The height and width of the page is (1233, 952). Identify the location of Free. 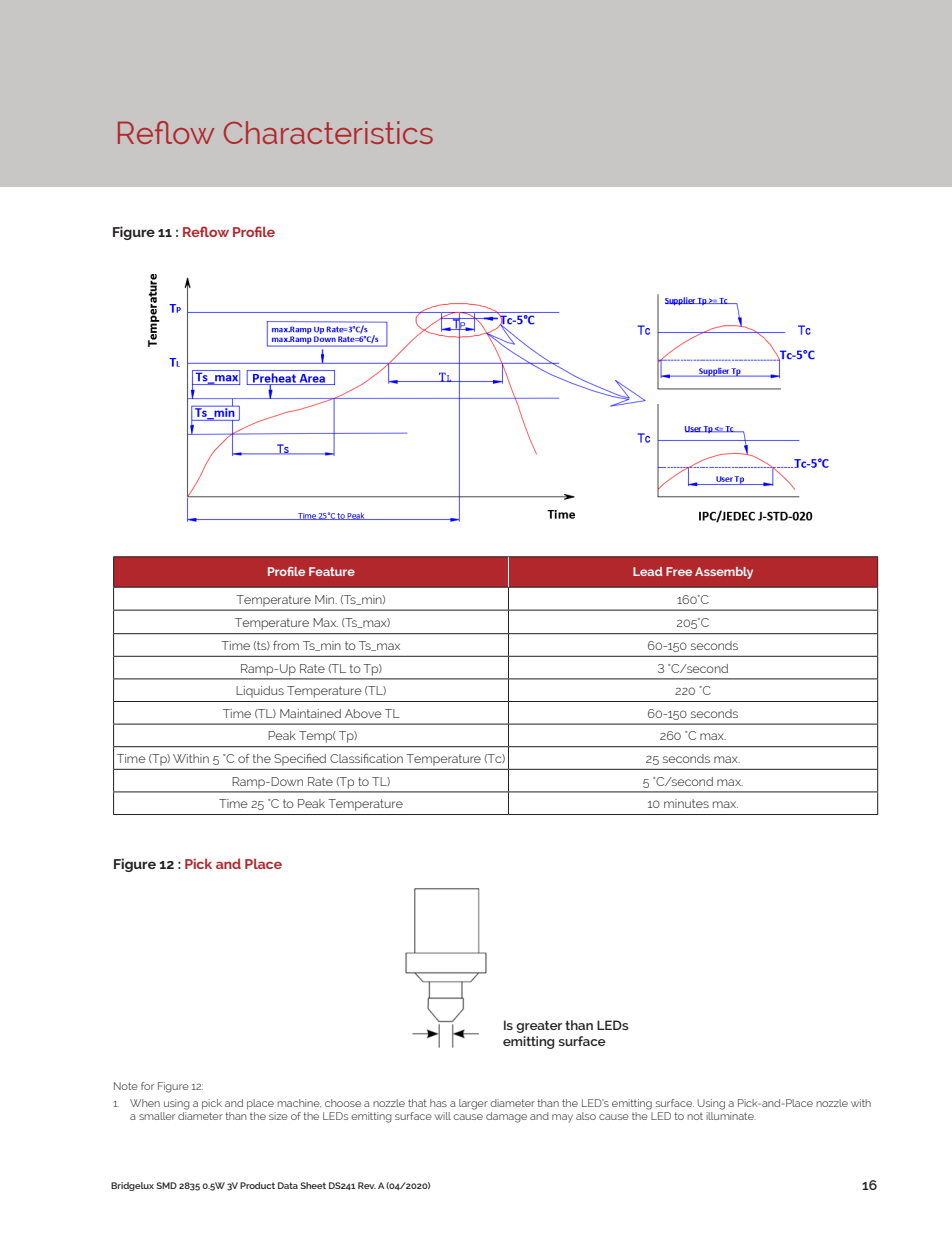
(679, 571).
